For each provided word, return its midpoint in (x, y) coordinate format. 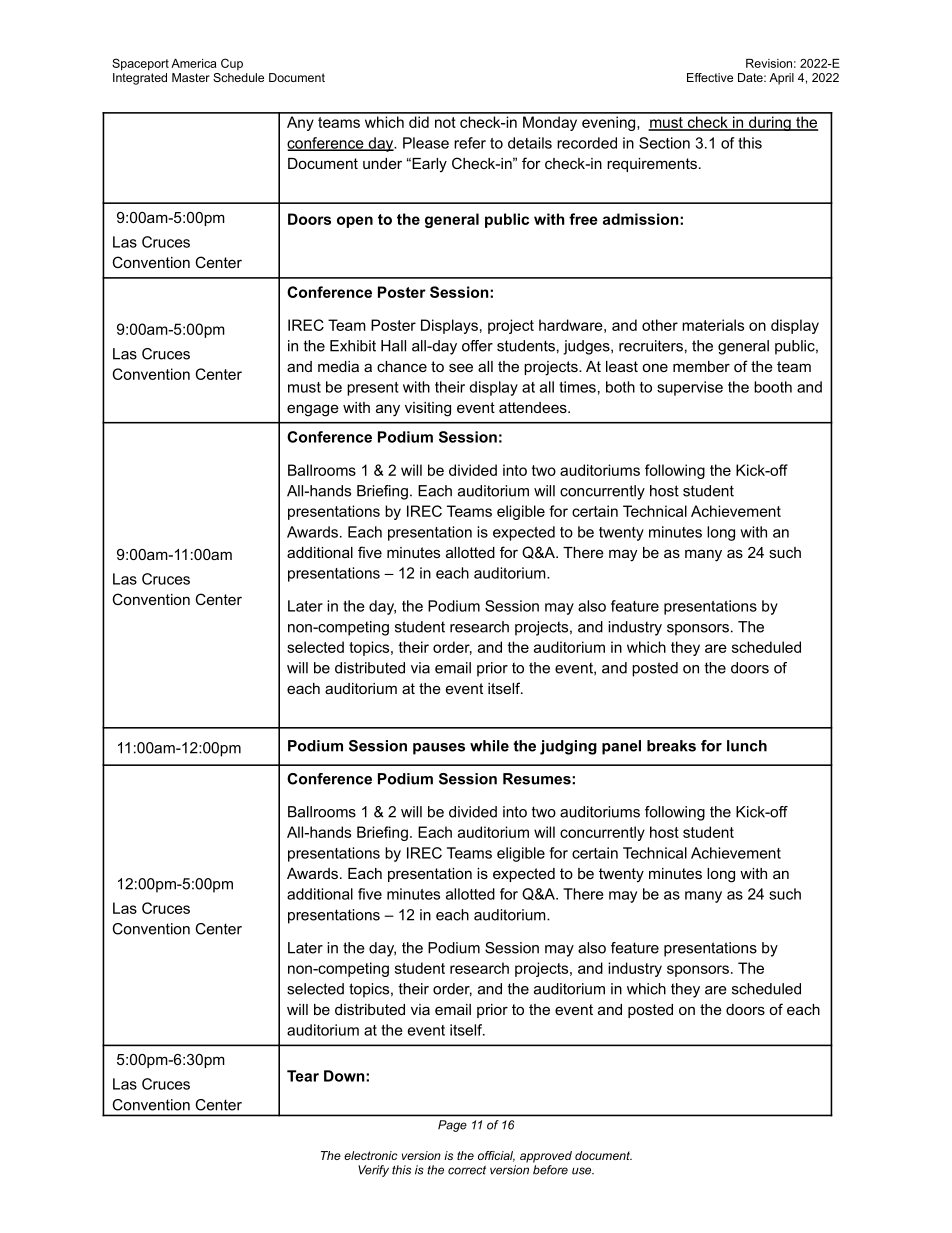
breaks (671, 746)
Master (191, 77)
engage (313, 410)
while (489, 746)
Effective (710, 77)
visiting (428, 409)
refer (470, 143)
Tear (303, 1076)
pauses (439, 749)
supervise (690, 388)
